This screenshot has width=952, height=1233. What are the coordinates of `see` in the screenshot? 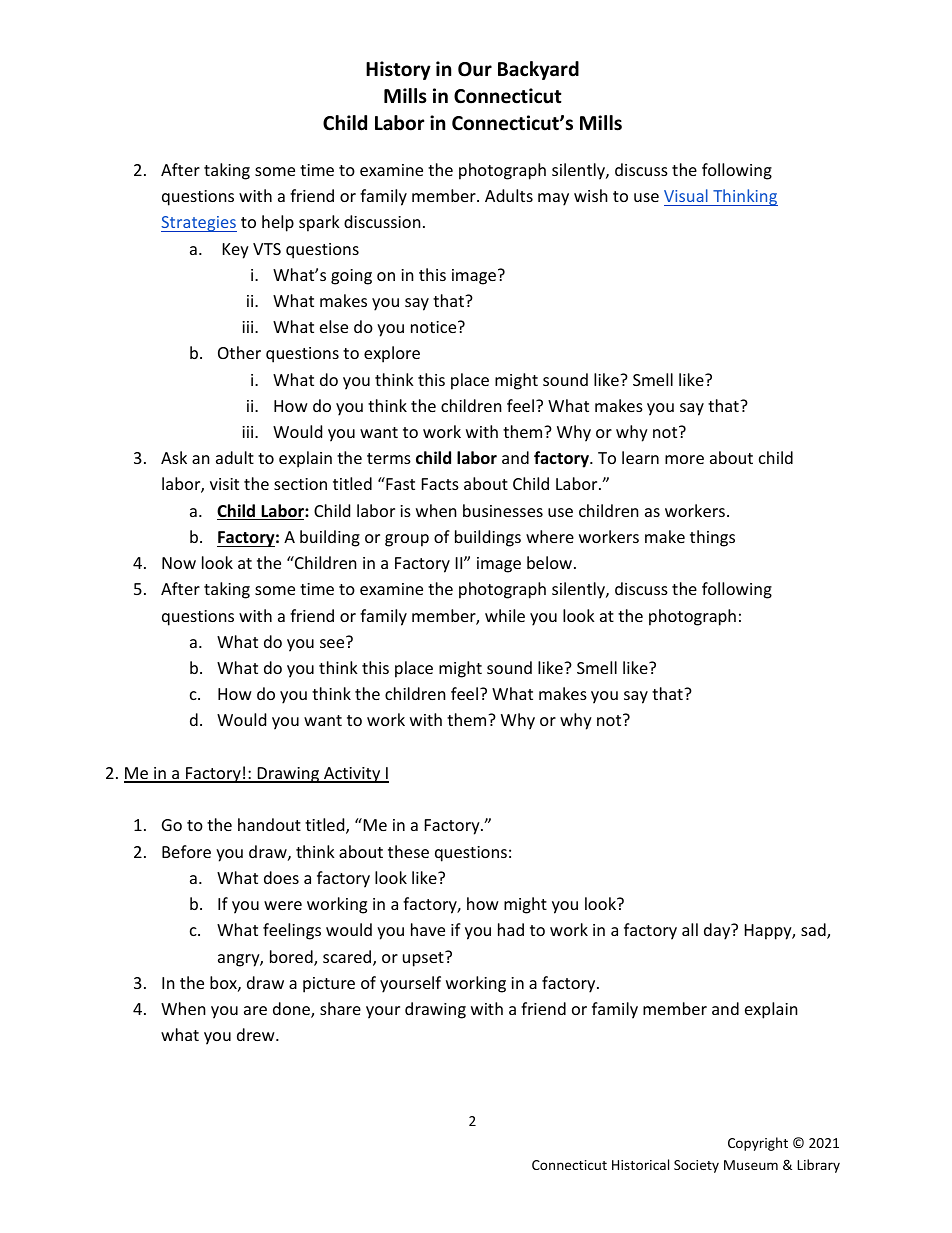 It's located at (333, 642).
